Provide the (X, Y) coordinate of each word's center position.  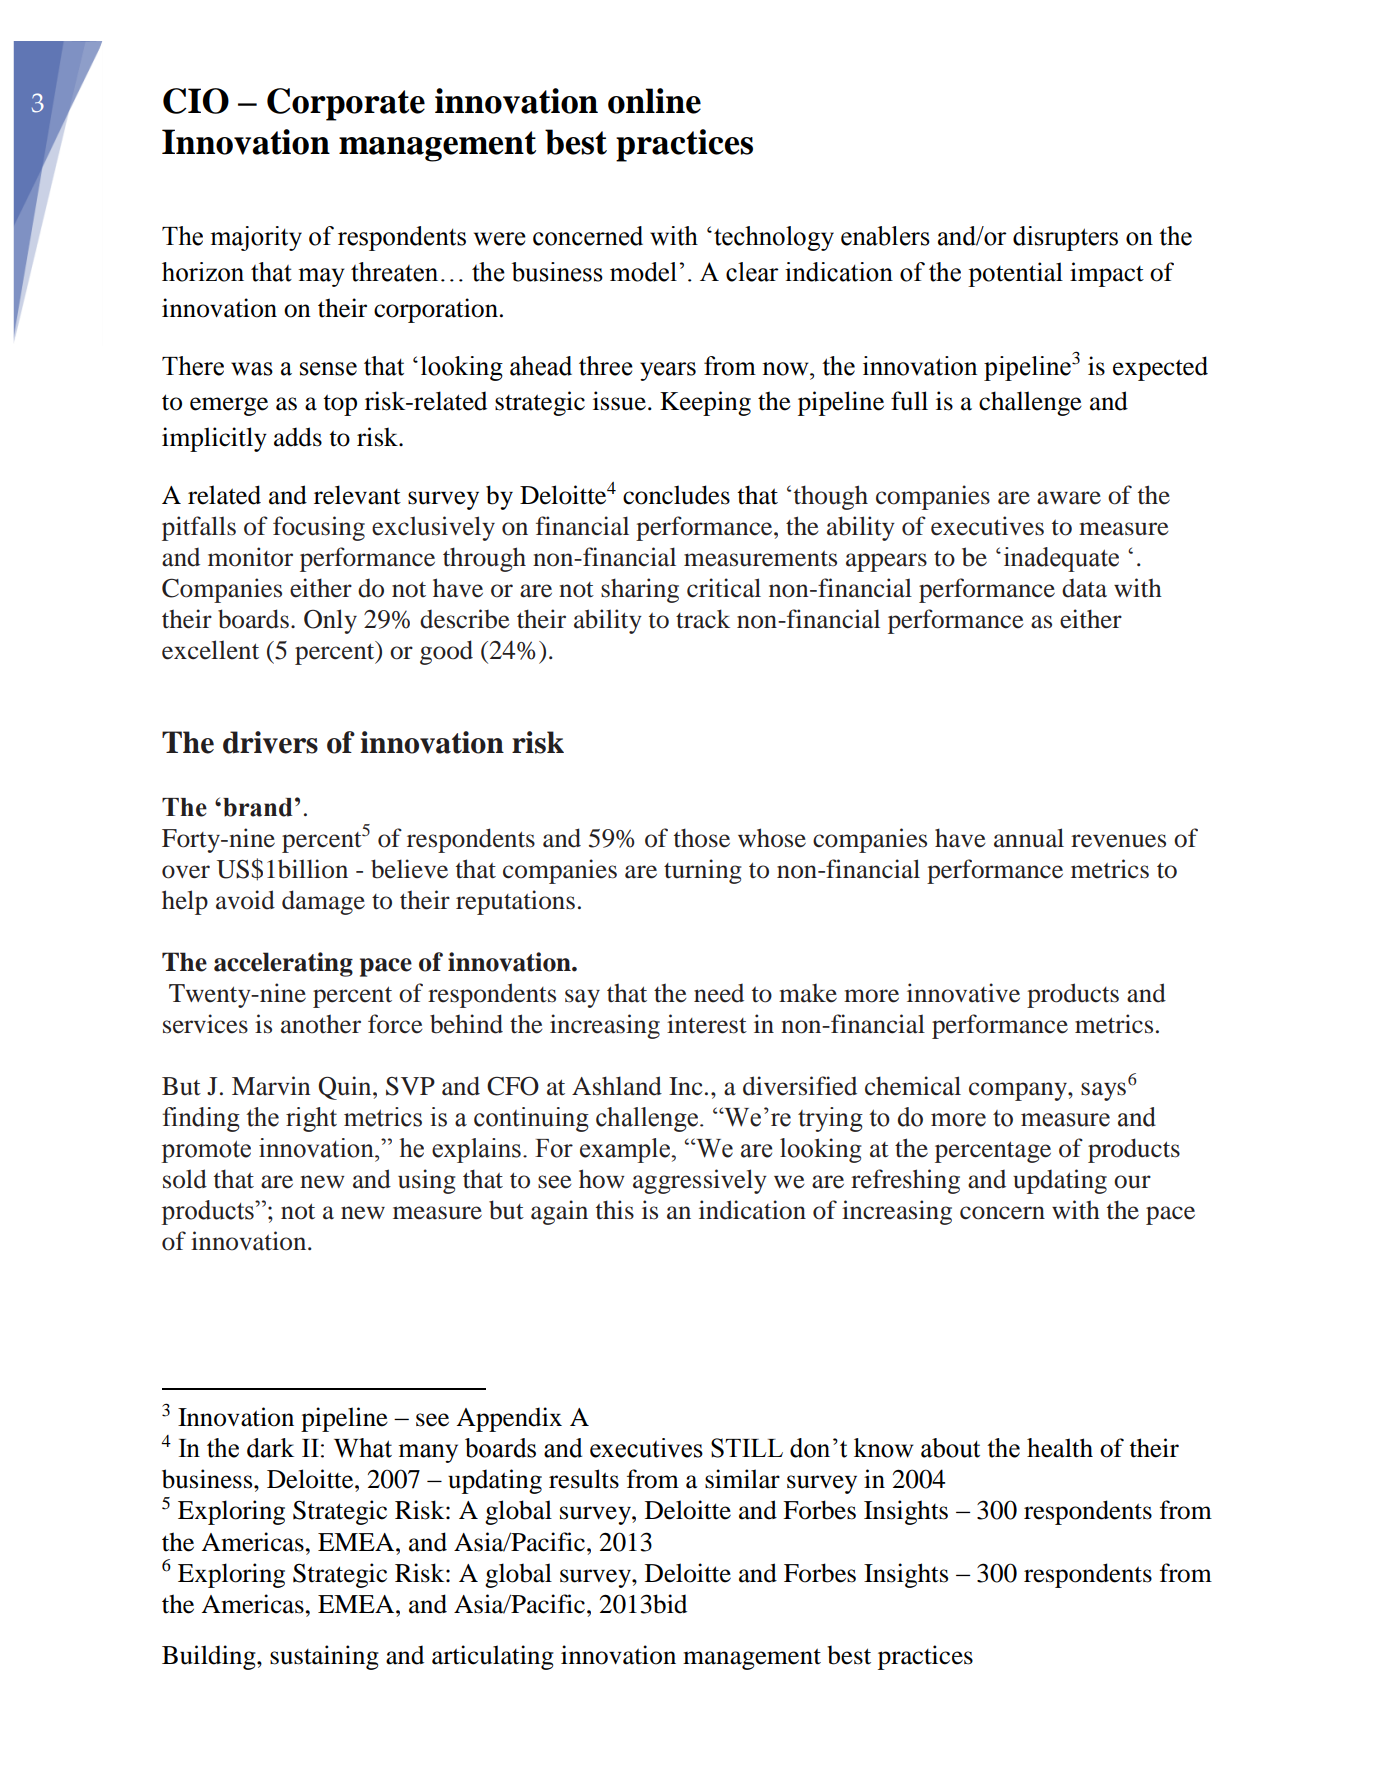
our (1132, 1182)
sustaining (324, 1657)
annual (1029, 838)
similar (742, 1479)
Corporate (346, 104)
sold (185, 1179)
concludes (676, 495)
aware (1069, 498)
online (654, 101)
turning (702, 871)
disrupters (1065, 238)
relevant (357, 495)
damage (323, 902)
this (615, 1210)
